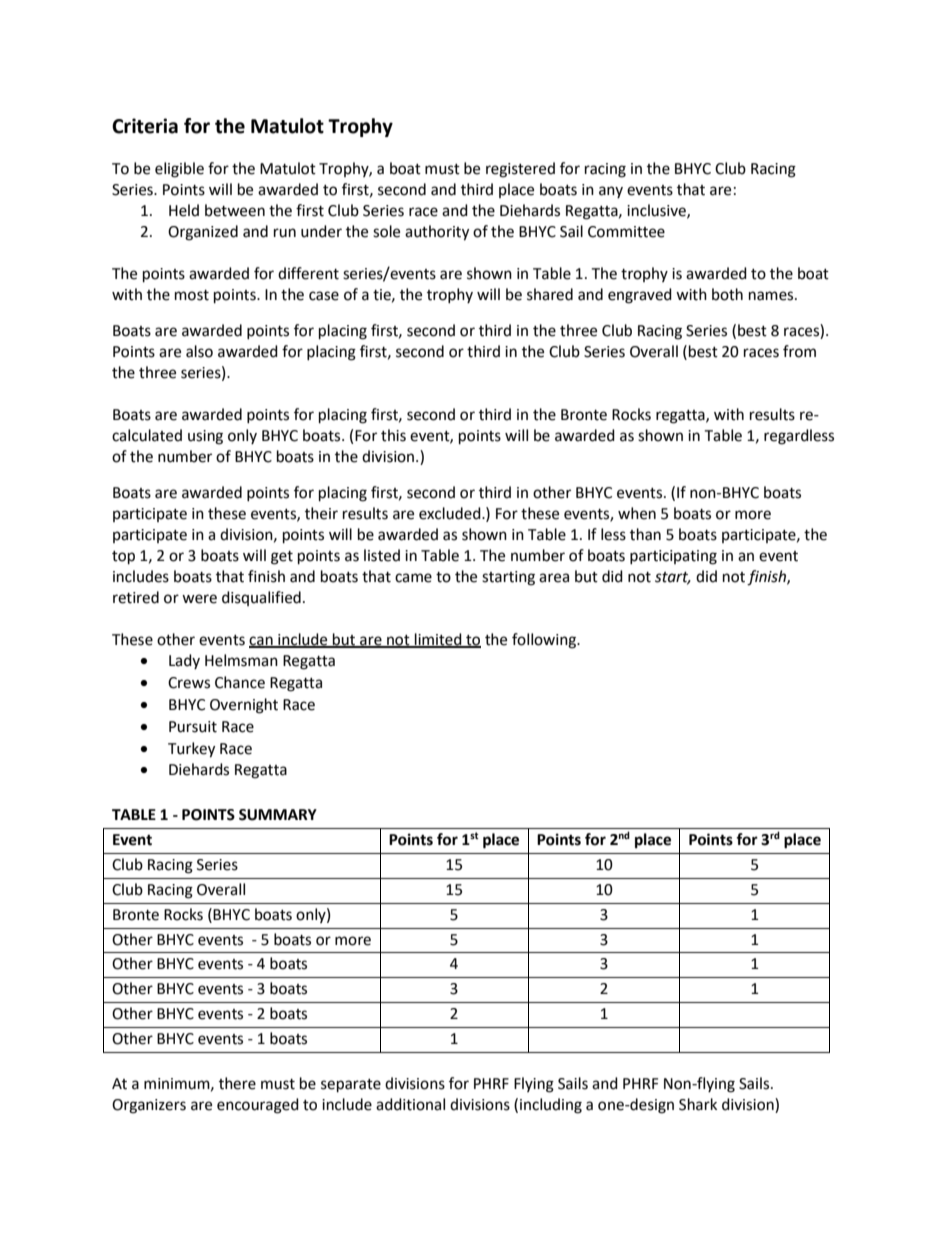  Describe the element at coordinates (410, 1104) in the document. I see `additional` at that location.
